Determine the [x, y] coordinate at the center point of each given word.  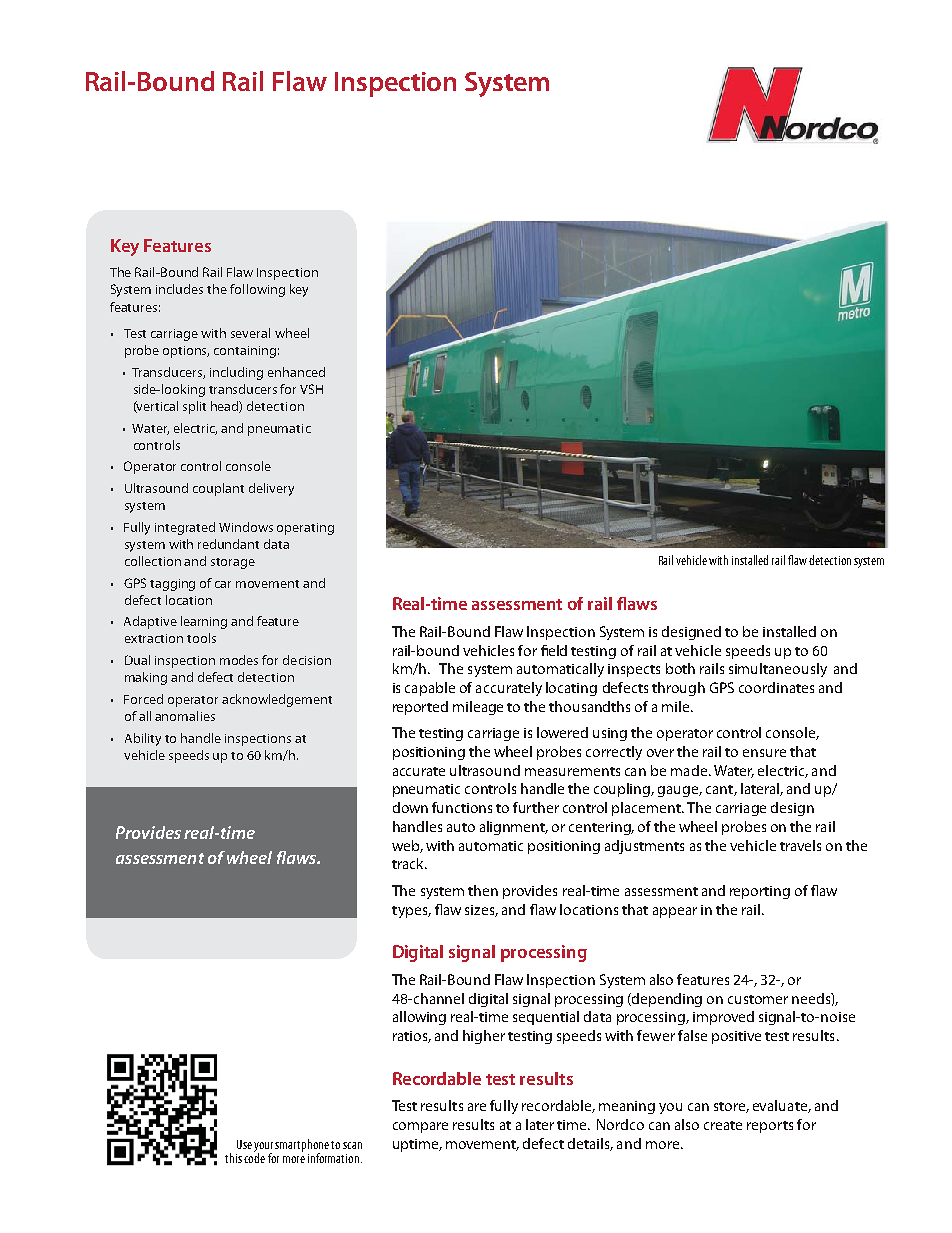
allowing [419, 1018]
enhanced [296, 372]
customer [758, 999]
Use [244, 1144]
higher [484, 1037]
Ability [143, 739]
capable [430, 689]
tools [201, 638]
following [257, 290]
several [250, 333]
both [680, 668]
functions [462, 807]
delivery [271, 489]
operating [305, 529]
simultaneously [778, 670]
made [690, 770]
